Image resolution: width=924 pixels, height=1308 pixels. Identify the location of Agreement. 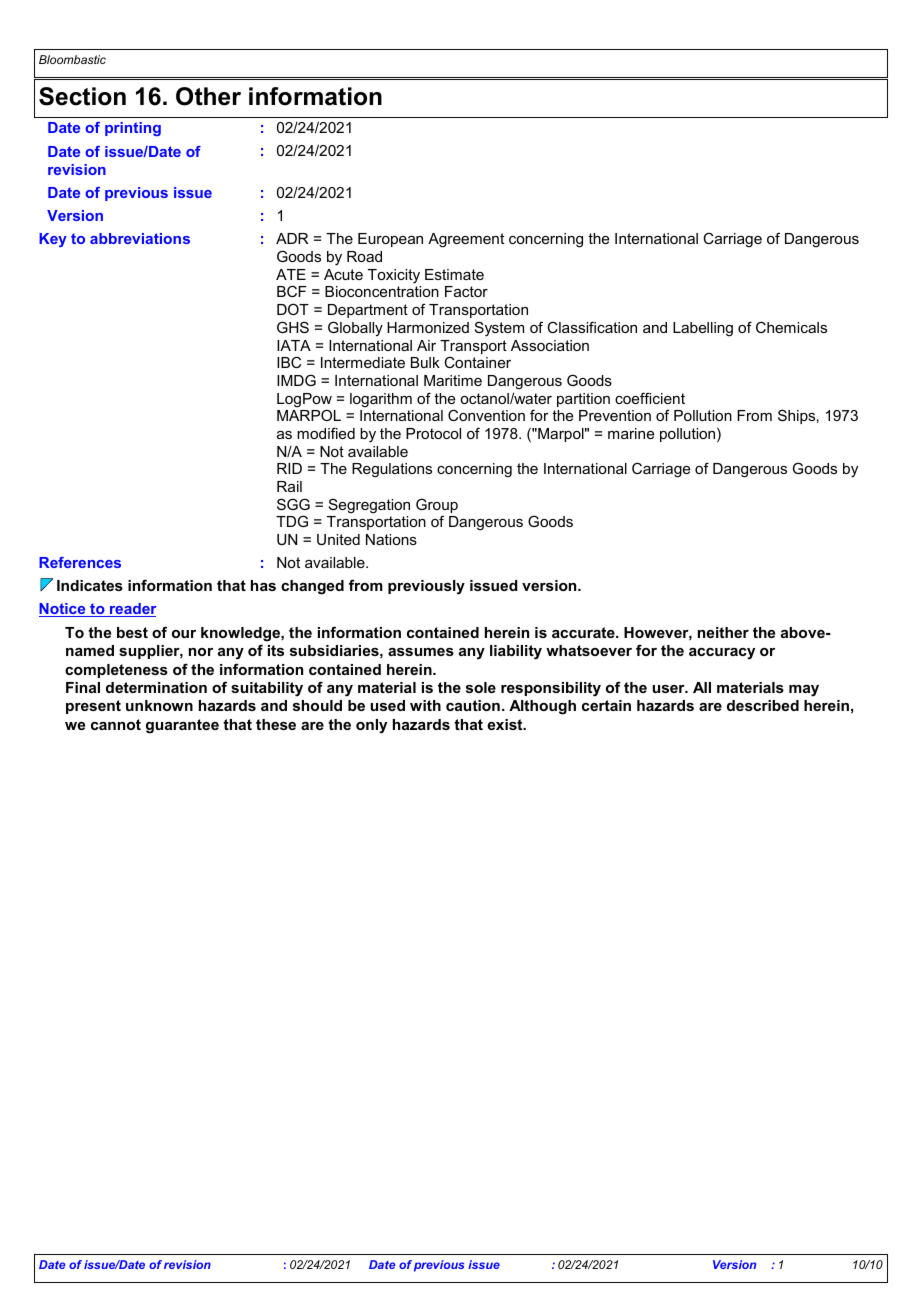
(466, 240).
